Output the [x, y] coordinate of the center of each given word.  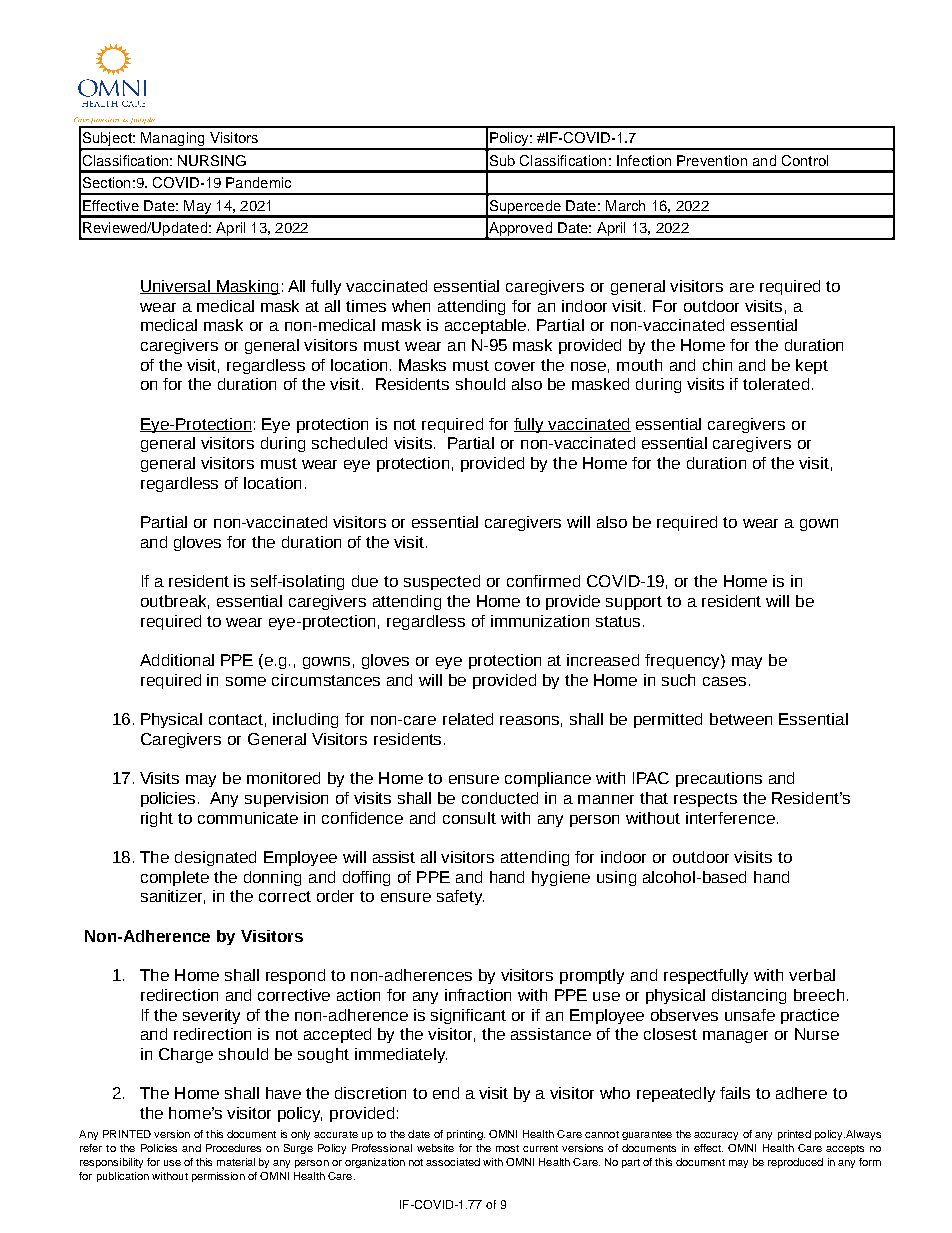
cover [515, 366]
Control [805, 160]
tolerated [776, 384]
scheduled [349, 443]
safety [460, 897]
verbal [812, 975]
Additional [177, 660]
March [625, 205]
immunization [540, 621]
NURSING [212, 160]
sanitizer [173, 897]
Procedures [233, 1148]
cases [724, 681]
